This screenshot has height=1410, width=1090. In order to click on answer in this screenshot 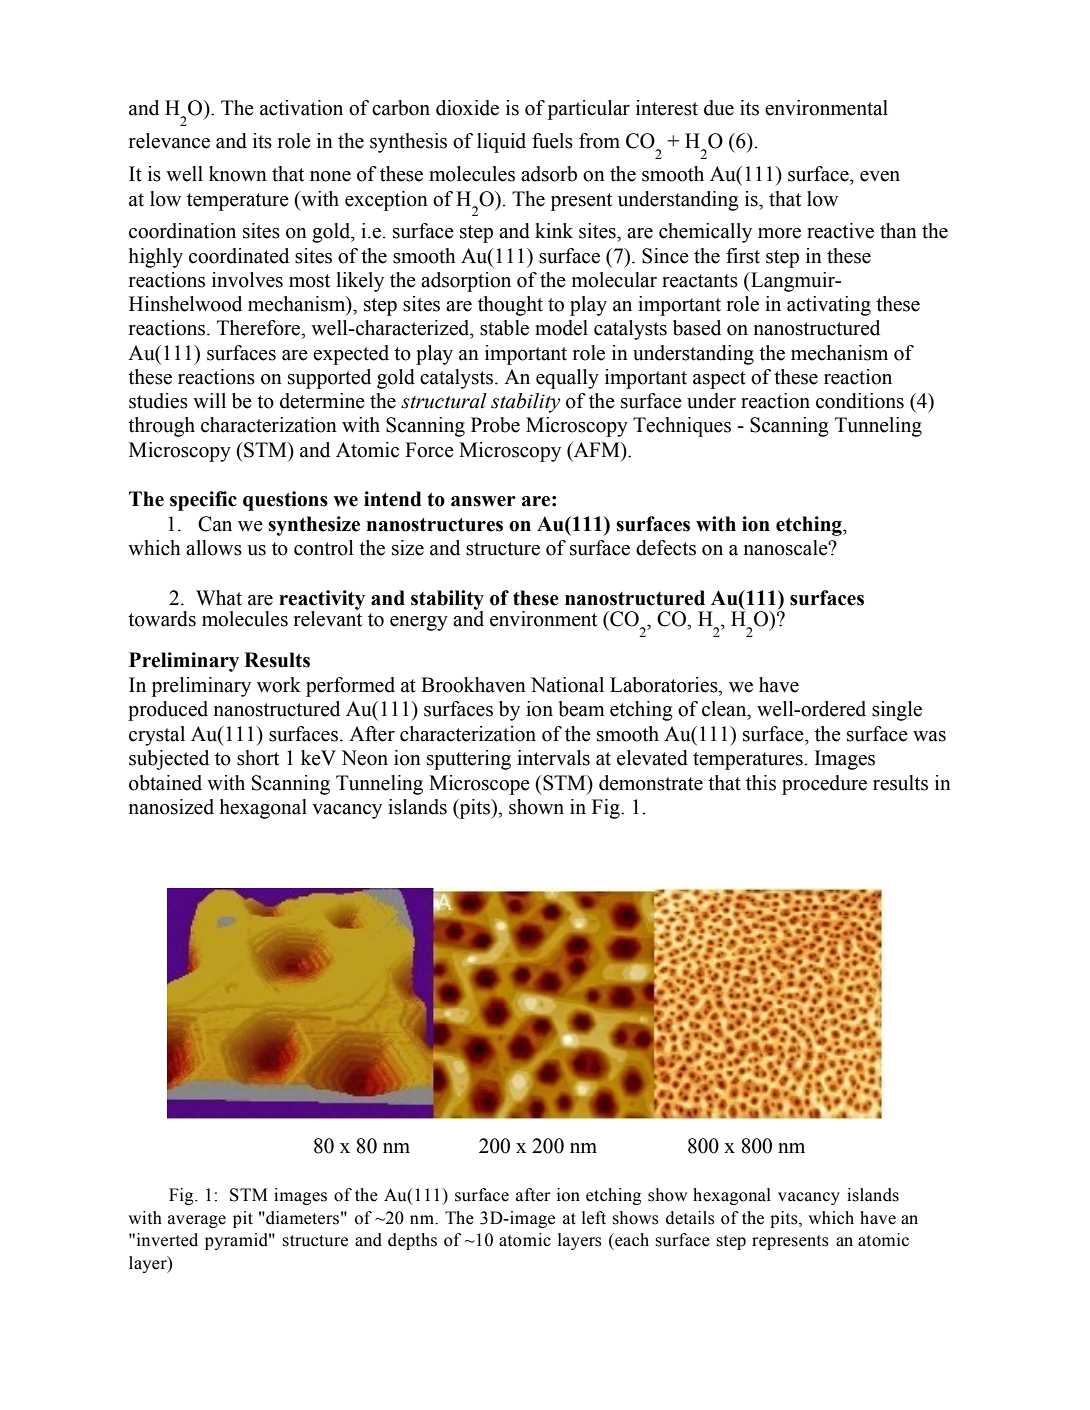, I will do `click(483, 501)`.
